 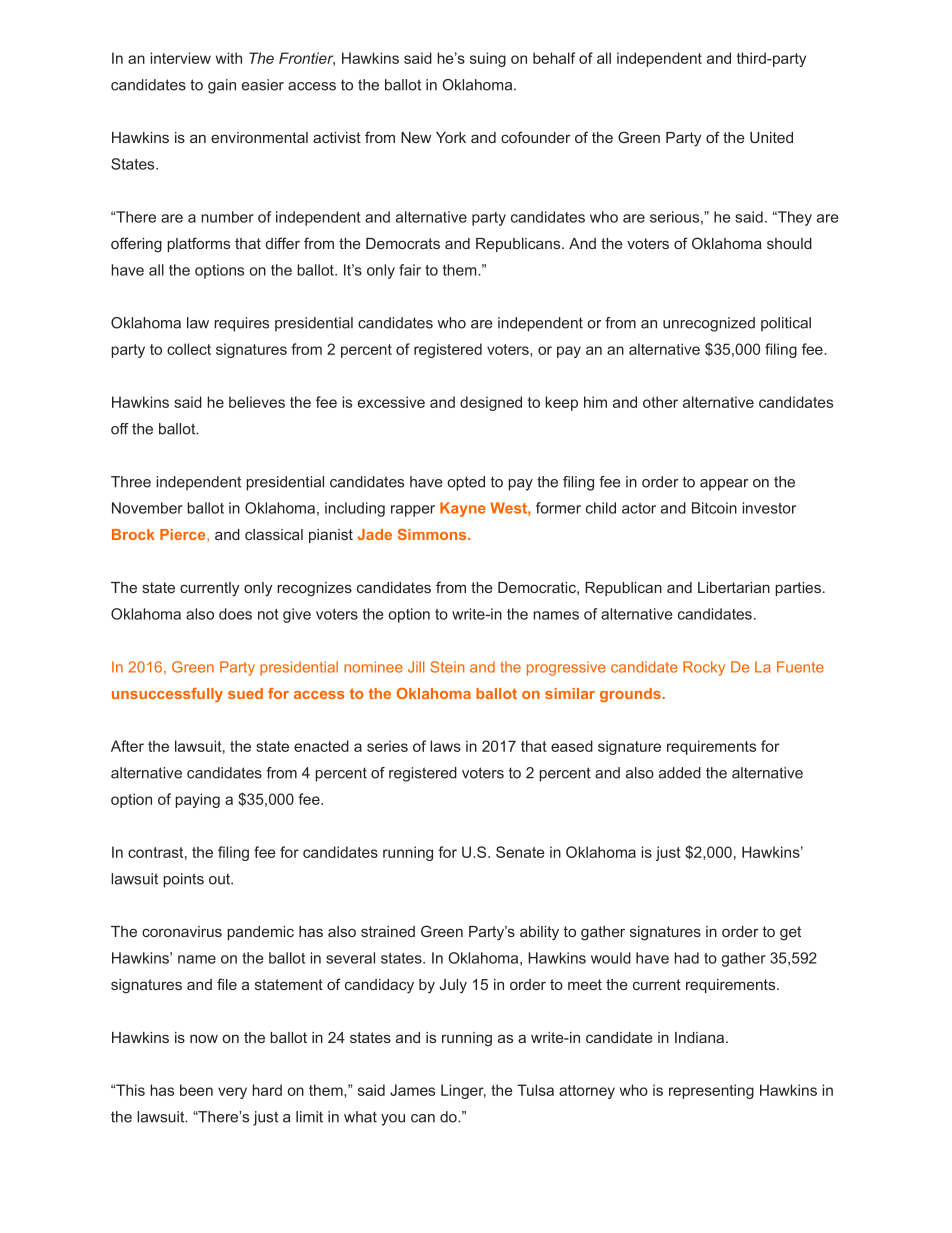 What do you see at coordinates (222, 86) in the screenshot?
I see `gain` at bounding box center [222, 86].
